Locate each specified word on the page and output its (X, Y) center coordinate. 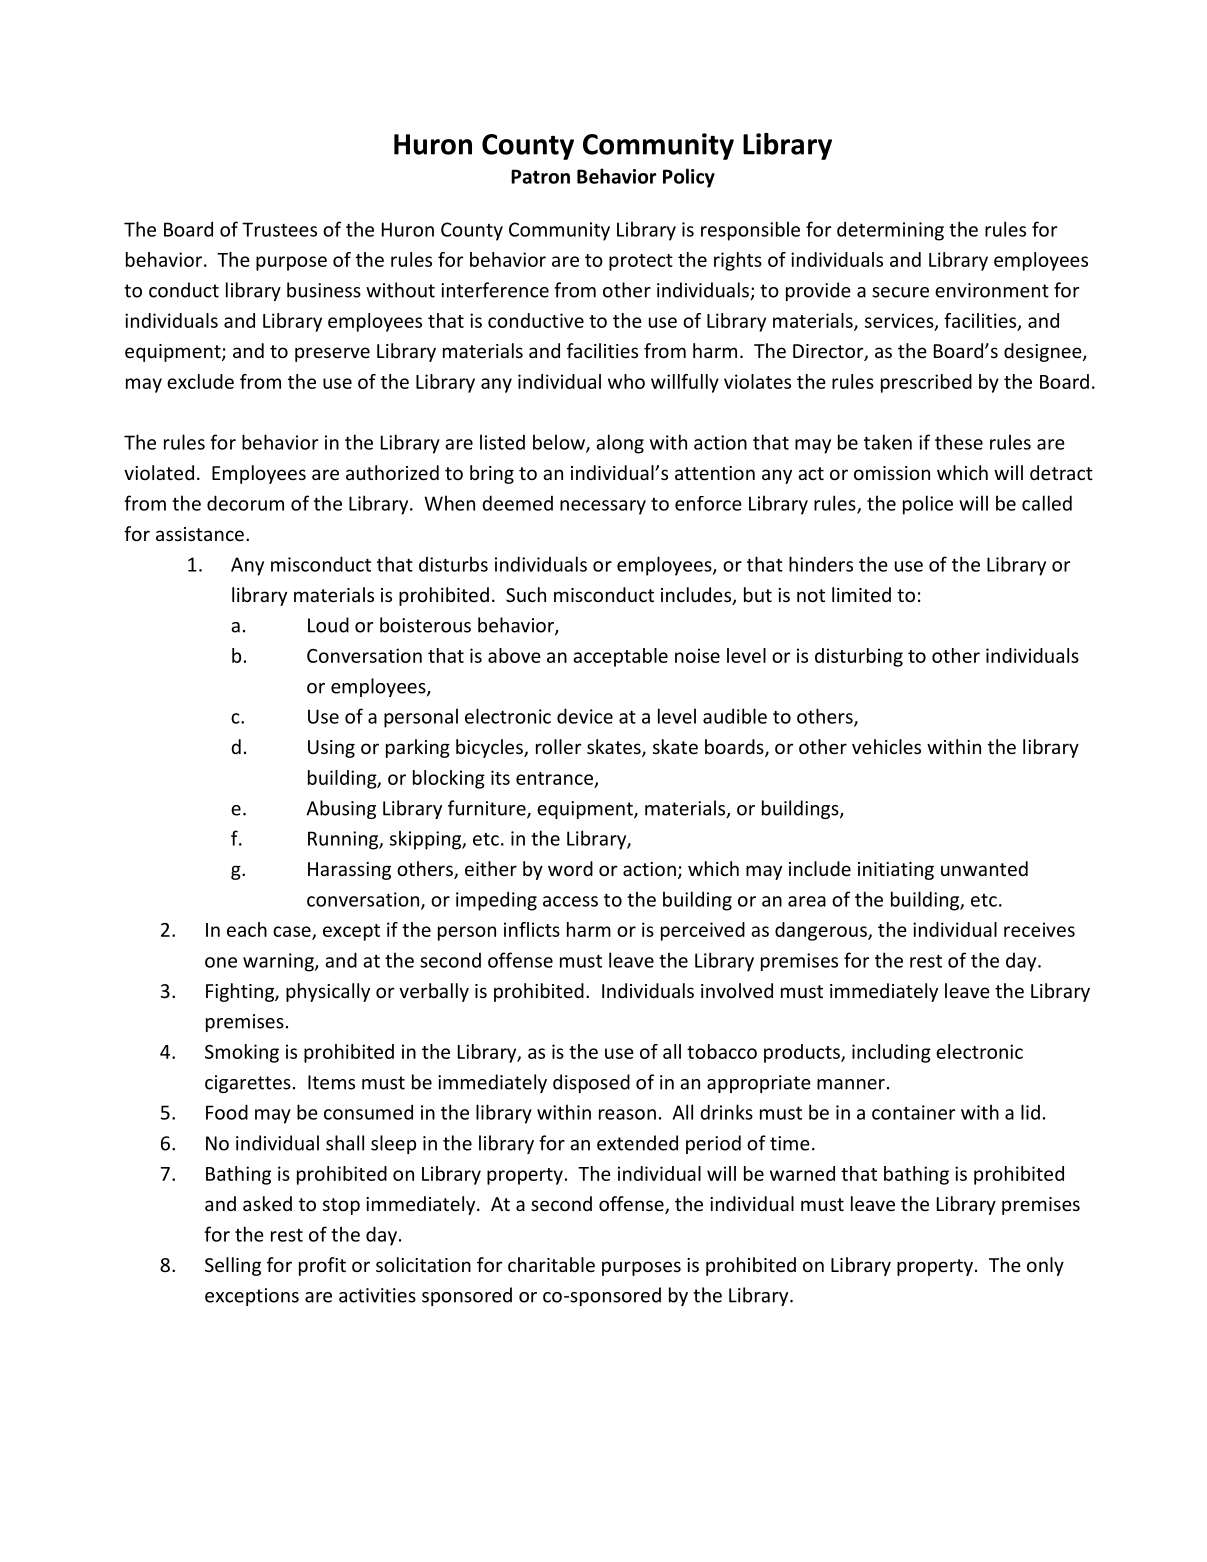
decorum (245, 503)
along (620, 444)
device (585, 716)
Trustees (279, 229)
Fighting (241, 992)
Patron (540, 176)
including (891, 1053)
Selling (233, 1266)
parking (418, 748)
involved (737, 990)
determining (890, 231)
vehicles (886, 746)
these (959, 442)
